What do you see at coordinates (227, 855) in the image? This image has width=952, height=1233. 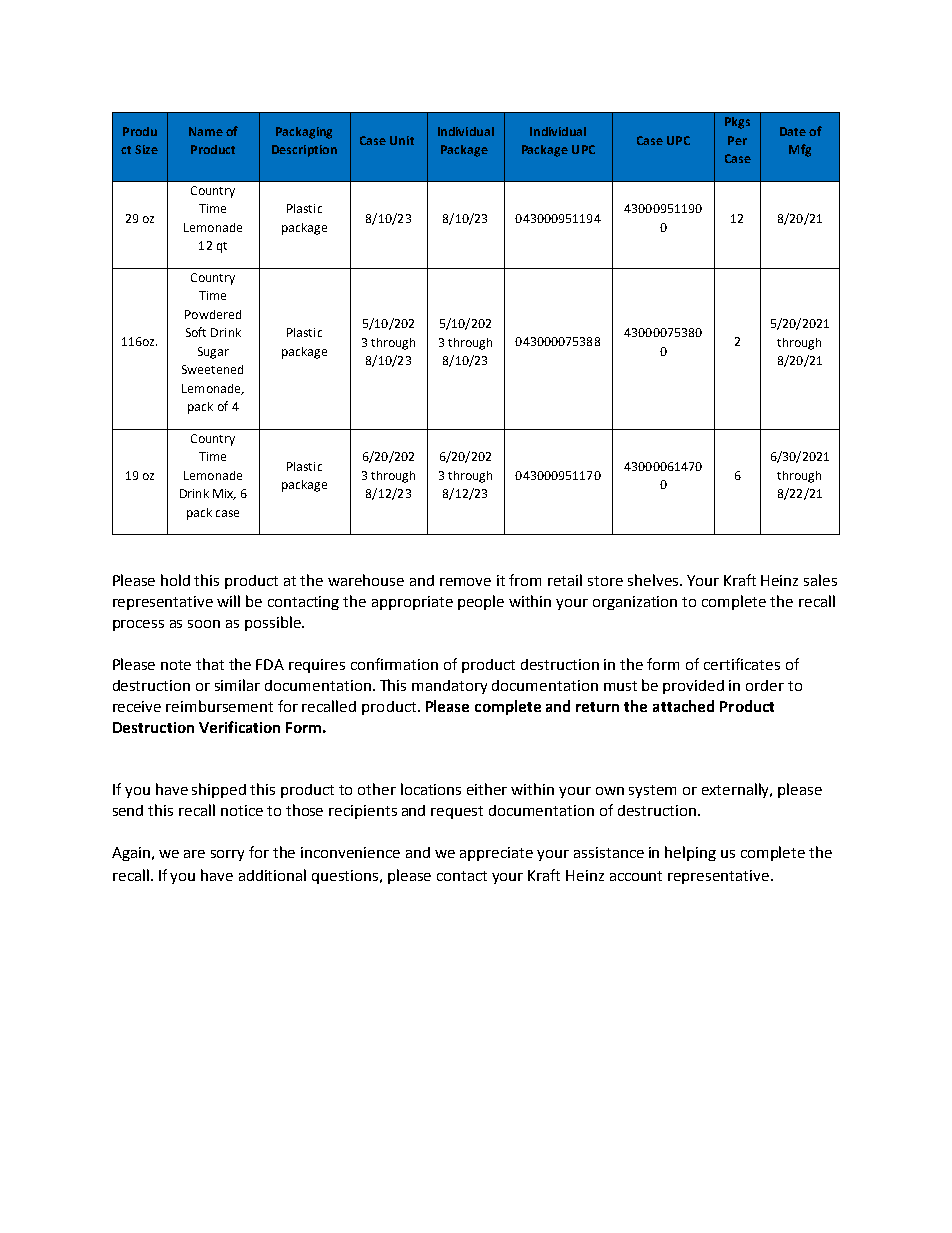 I see `sorry` at bounding box center [227, 855].
